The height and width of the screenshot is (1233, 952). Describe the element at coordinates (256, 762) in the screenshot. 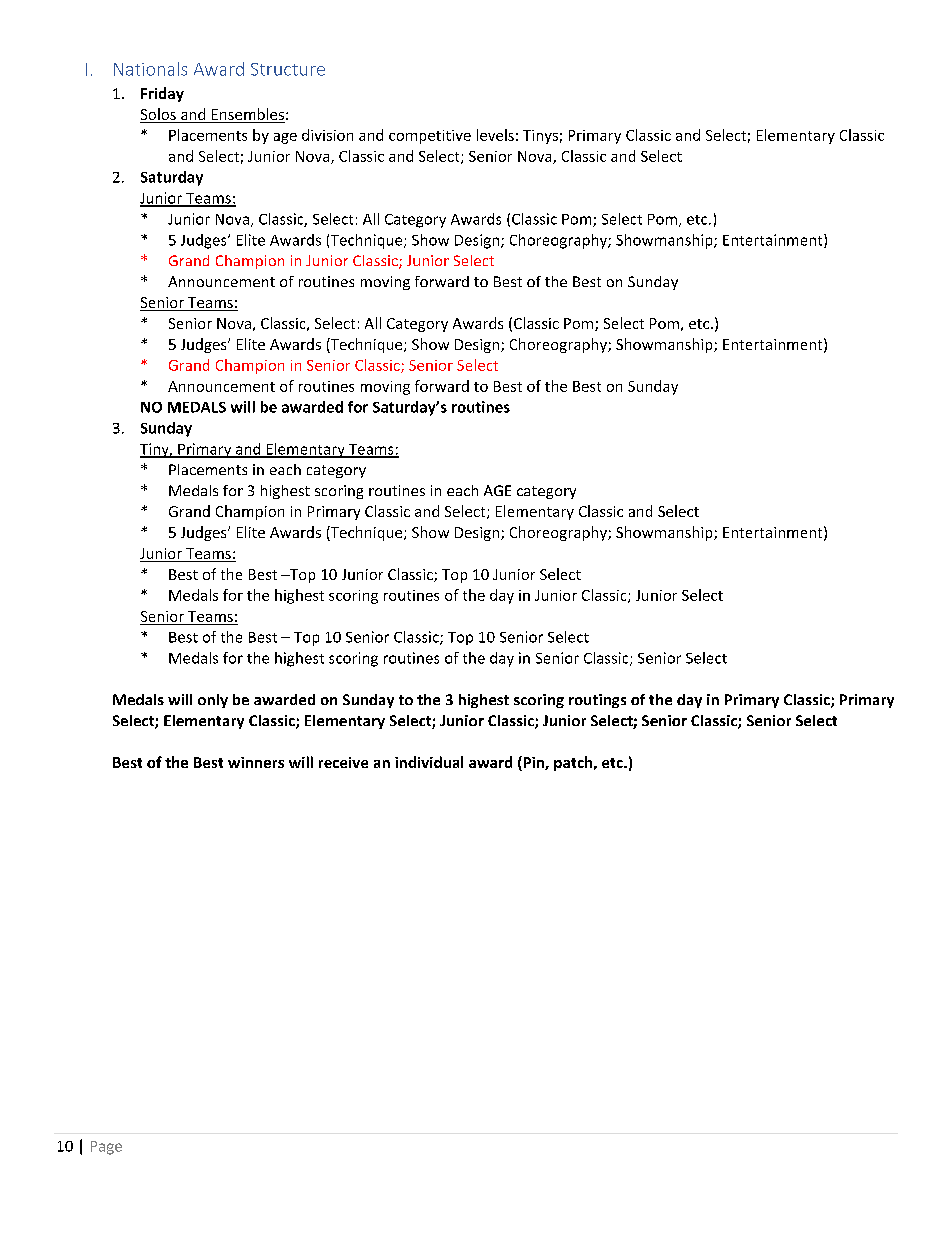

I see `winners` at that location.
